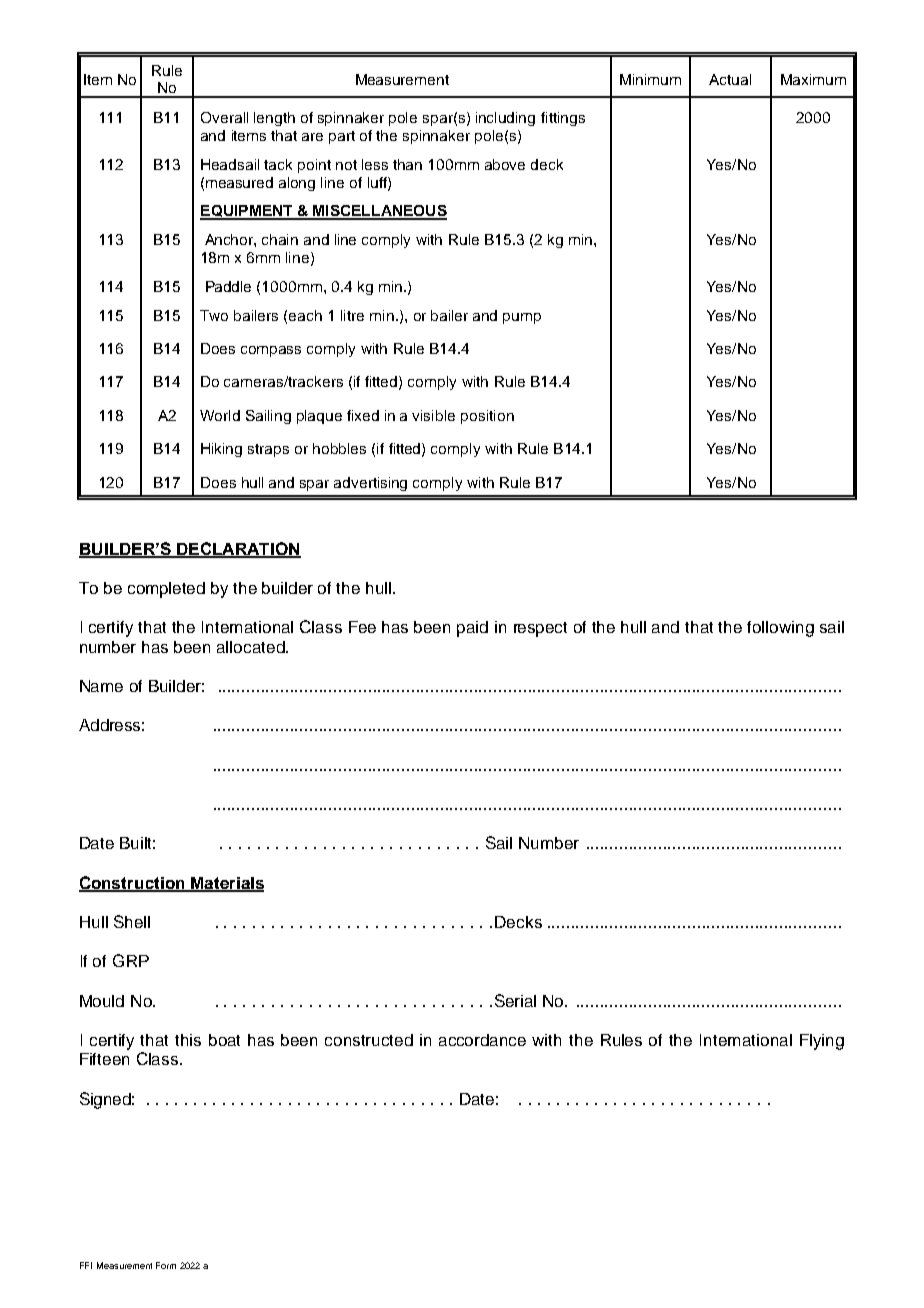 The image size is (924, 1308). What do you see at coordinates (482, 1040) in the image?
I see `accordance` at bounding box center [482, 1040].
